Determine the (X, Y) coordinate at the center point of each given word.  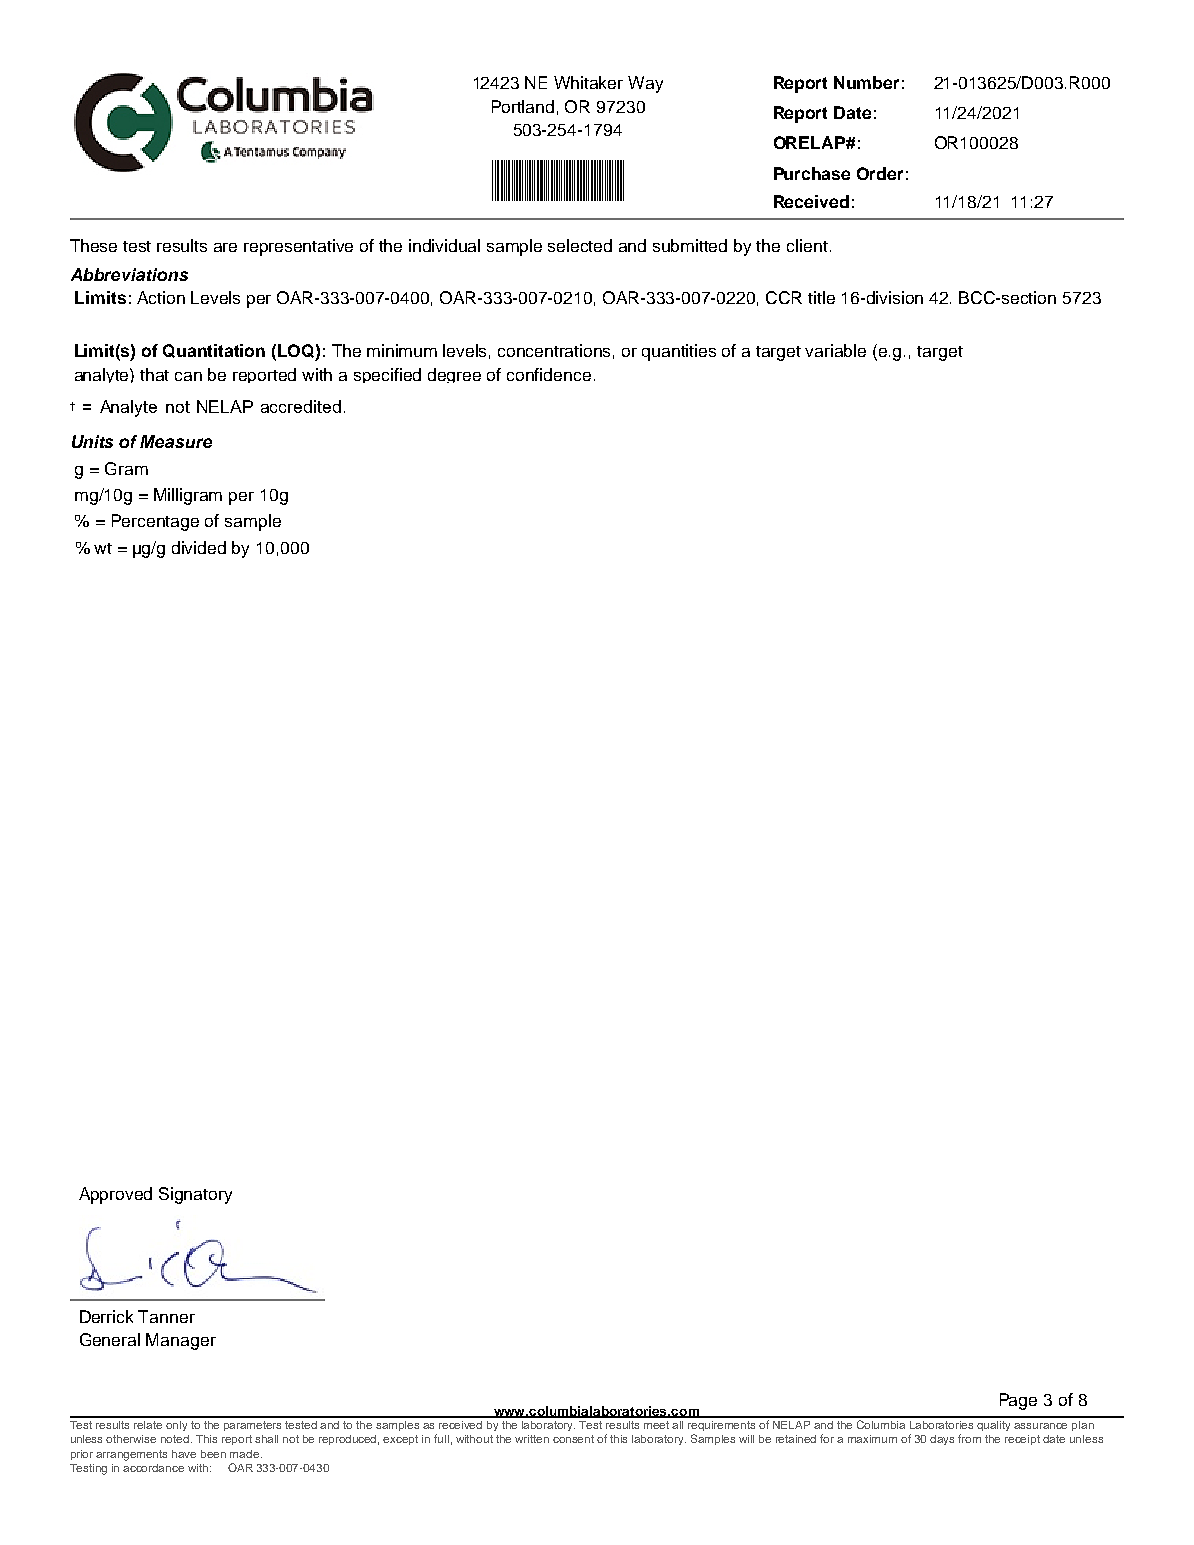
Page (1018, 1401)
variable (835, 350)
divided (199, 547)
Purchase (812, 173)
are (225, 247)
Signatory (195, 1195)
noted (176, 1439)
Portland (523, 106)
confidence (549, 374)
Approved (115, 1195)
